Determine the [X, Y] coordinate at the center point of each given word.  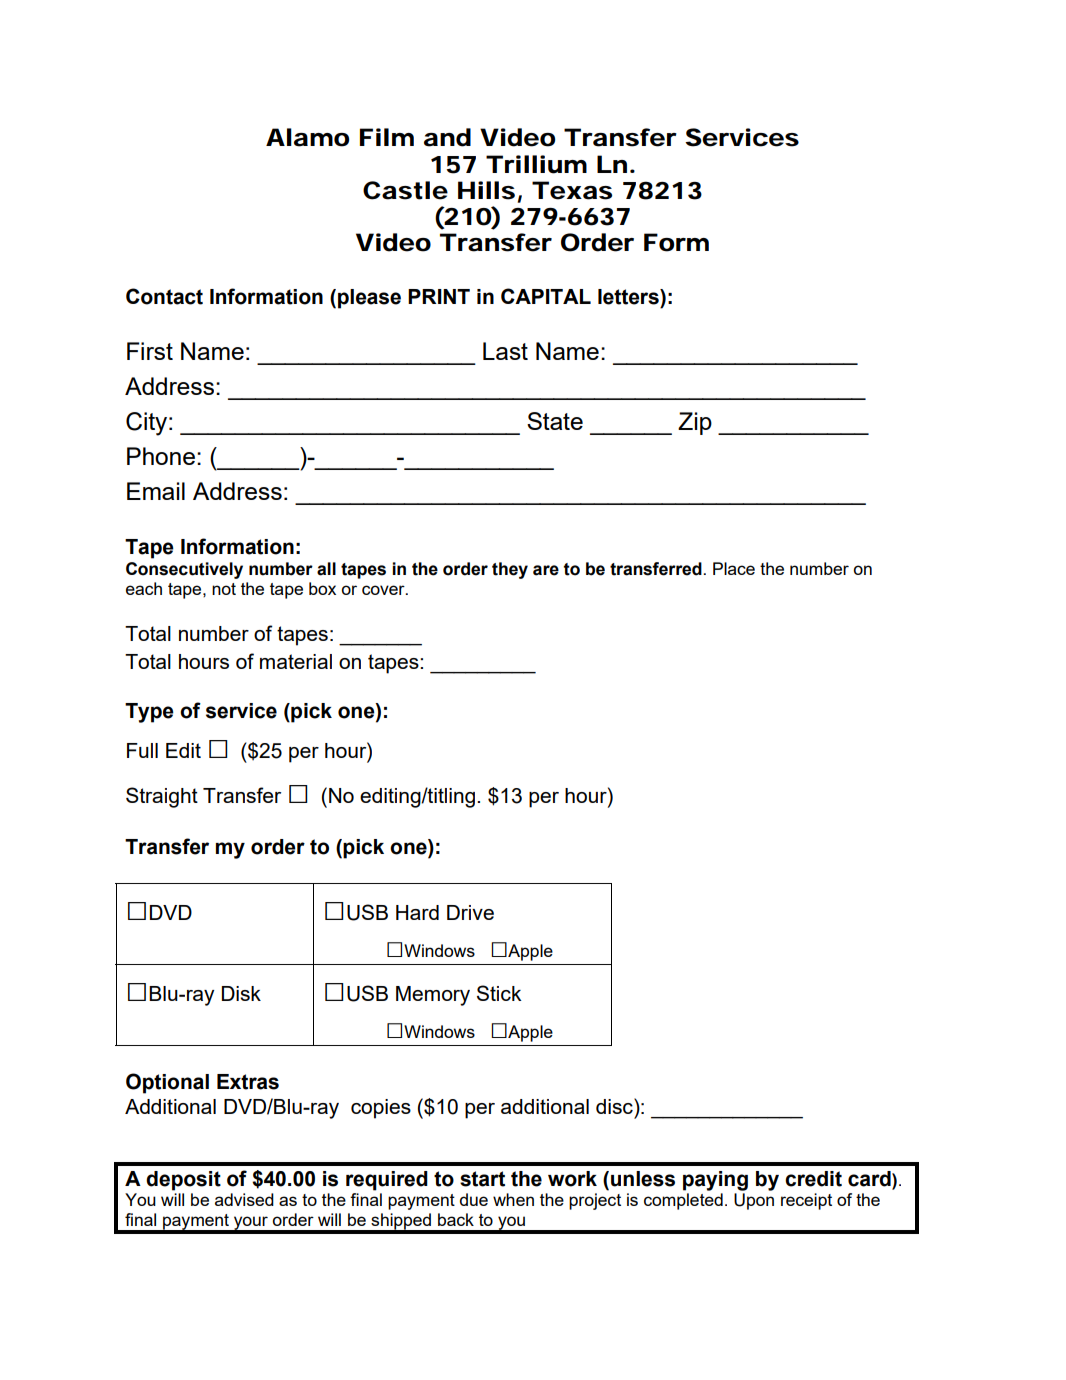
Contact [164, 296]
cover [384, 590]
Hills [486, 190]
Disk [241, 993]
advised [244, 1199]
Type [149, 713]
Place [734, 568]
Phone [161, 456]
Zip [695, 423]
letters [629, 297]
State [555, 421]
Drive [470, 912]
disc [615, 1106]
